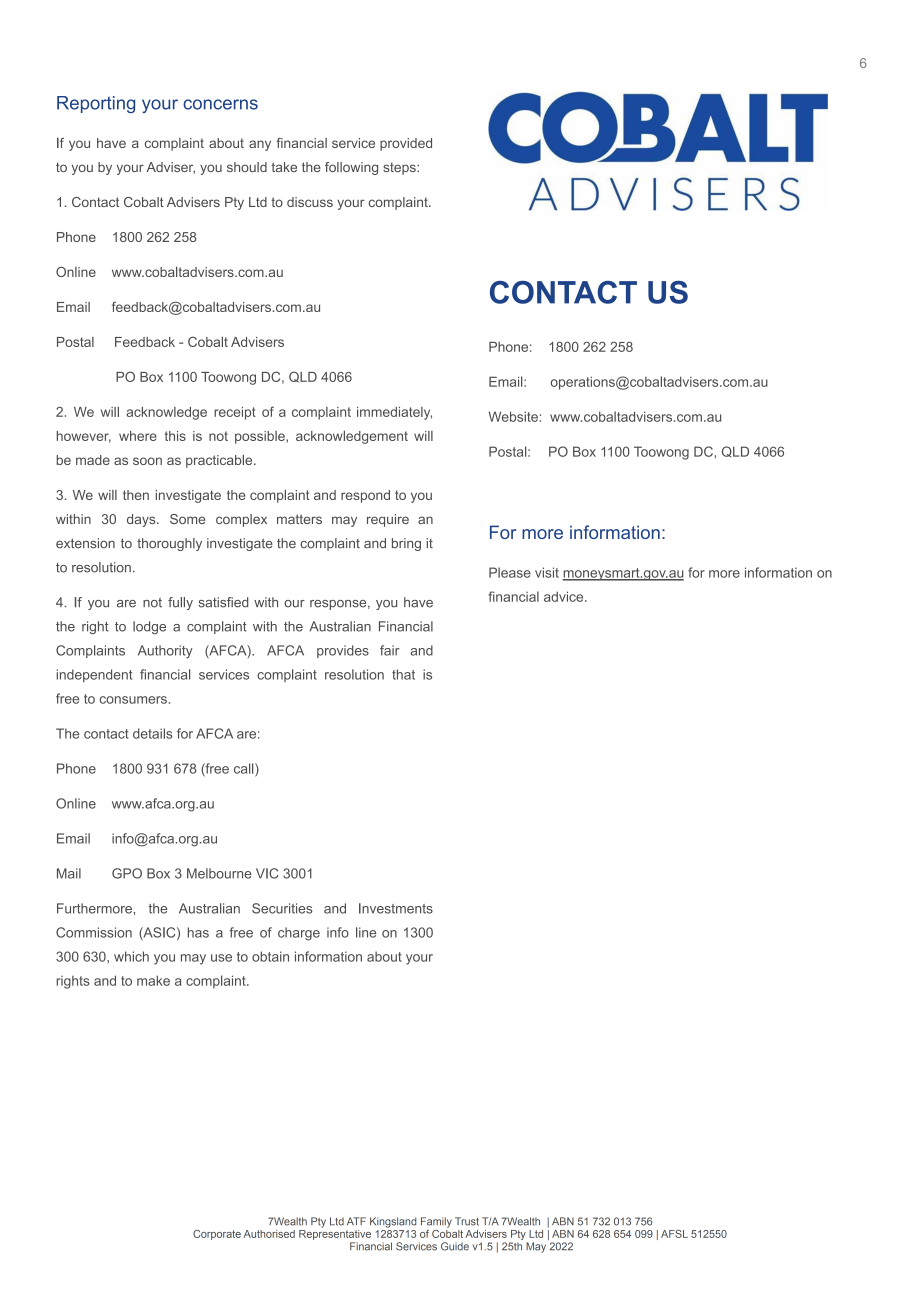 This document has height=1307, width=924. I want to click on Please, so click(510, 572).
